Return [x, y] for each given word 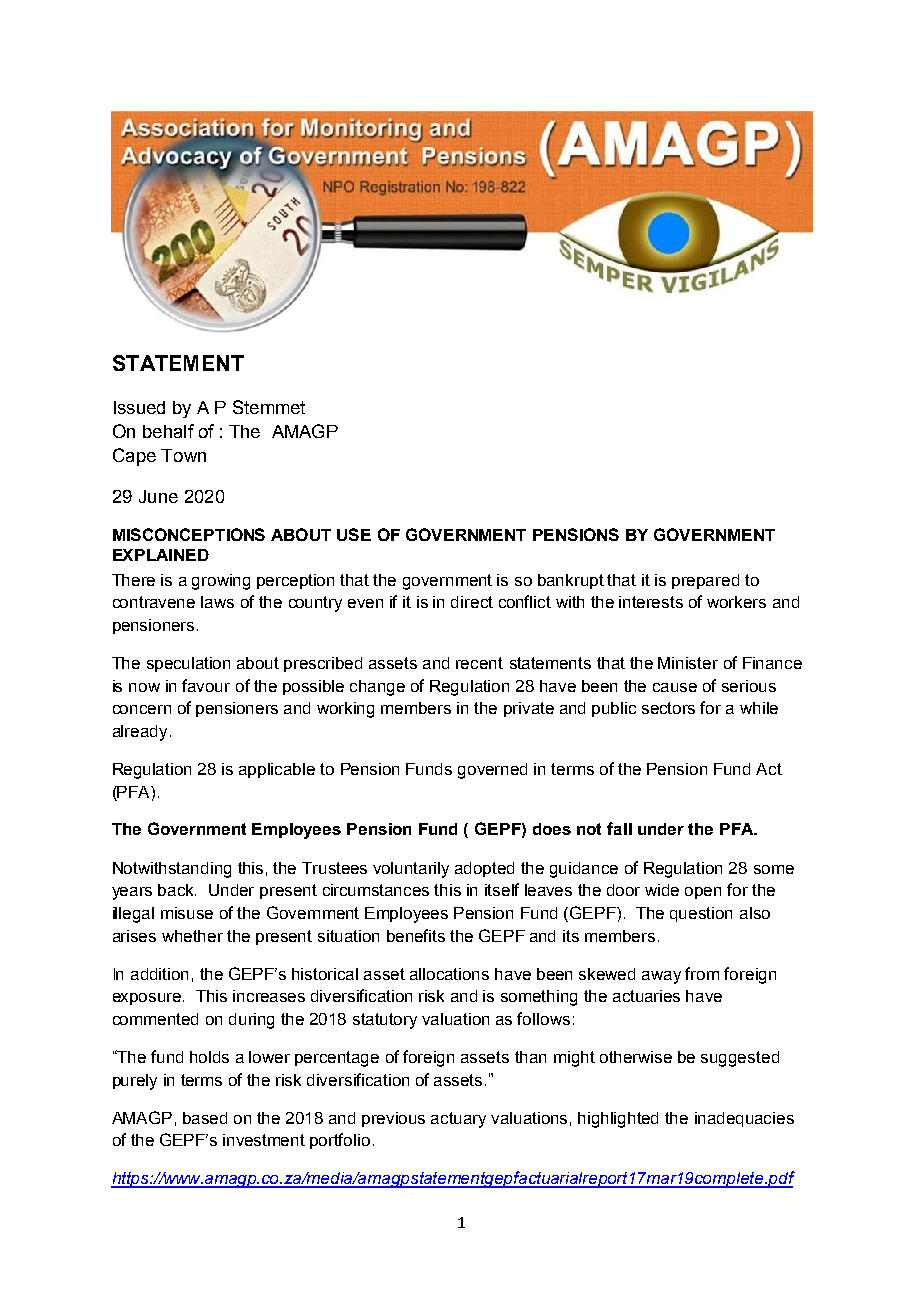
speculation [188, 664]
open [703, 893]
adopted [484, 869]
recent [479, 663]
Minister [688, 663]
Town [183, 455]
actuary [458, 1120]
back [177, 890]
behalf [168, 431]
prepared [705, 581]
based [205, 1118]
